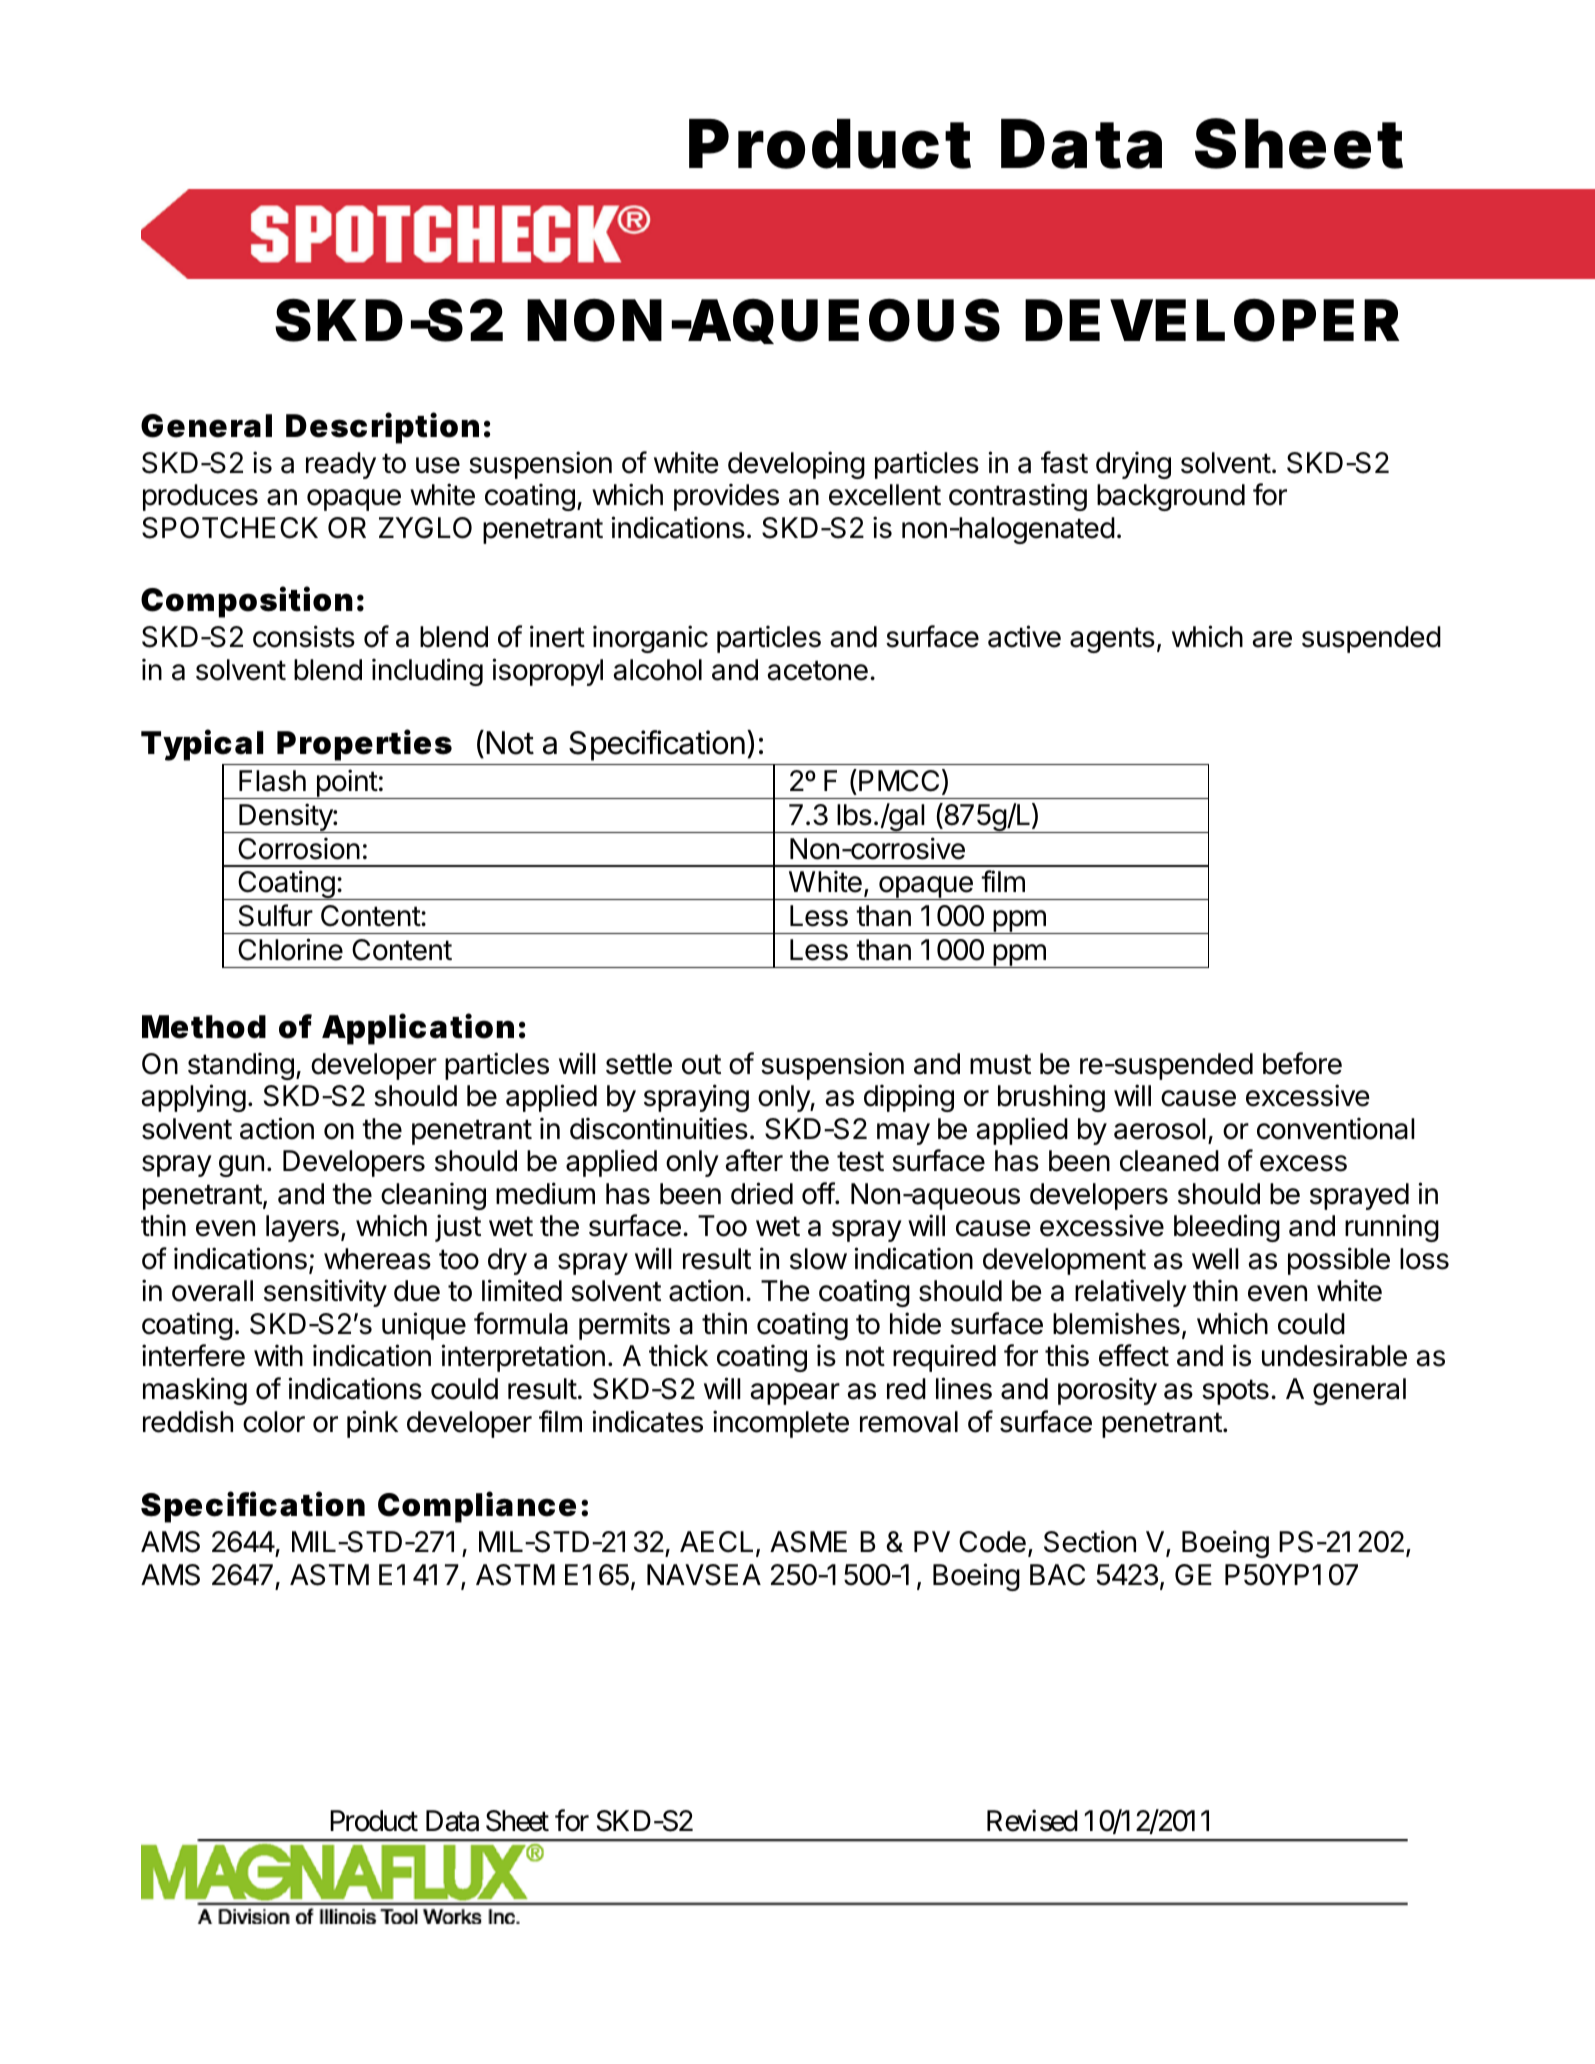 Image resolution: width=1595 pixels, height=2064 pixels. I want to click on out, so click(701, 1064).
